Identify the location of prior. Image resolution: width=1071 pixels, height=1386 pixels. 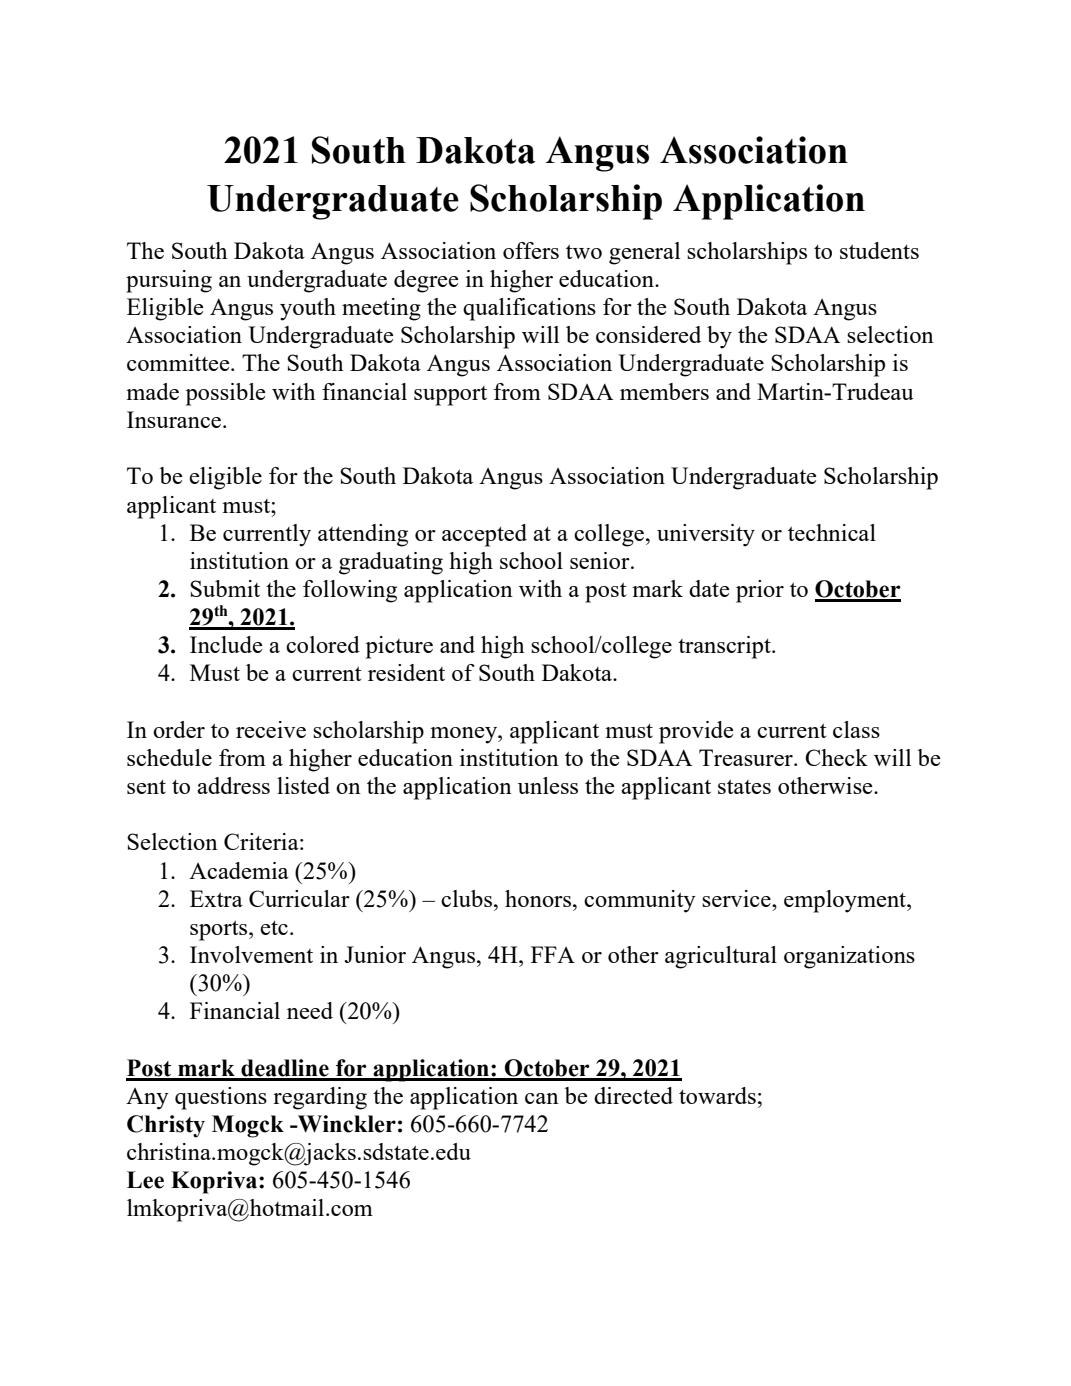
(760, 591).
